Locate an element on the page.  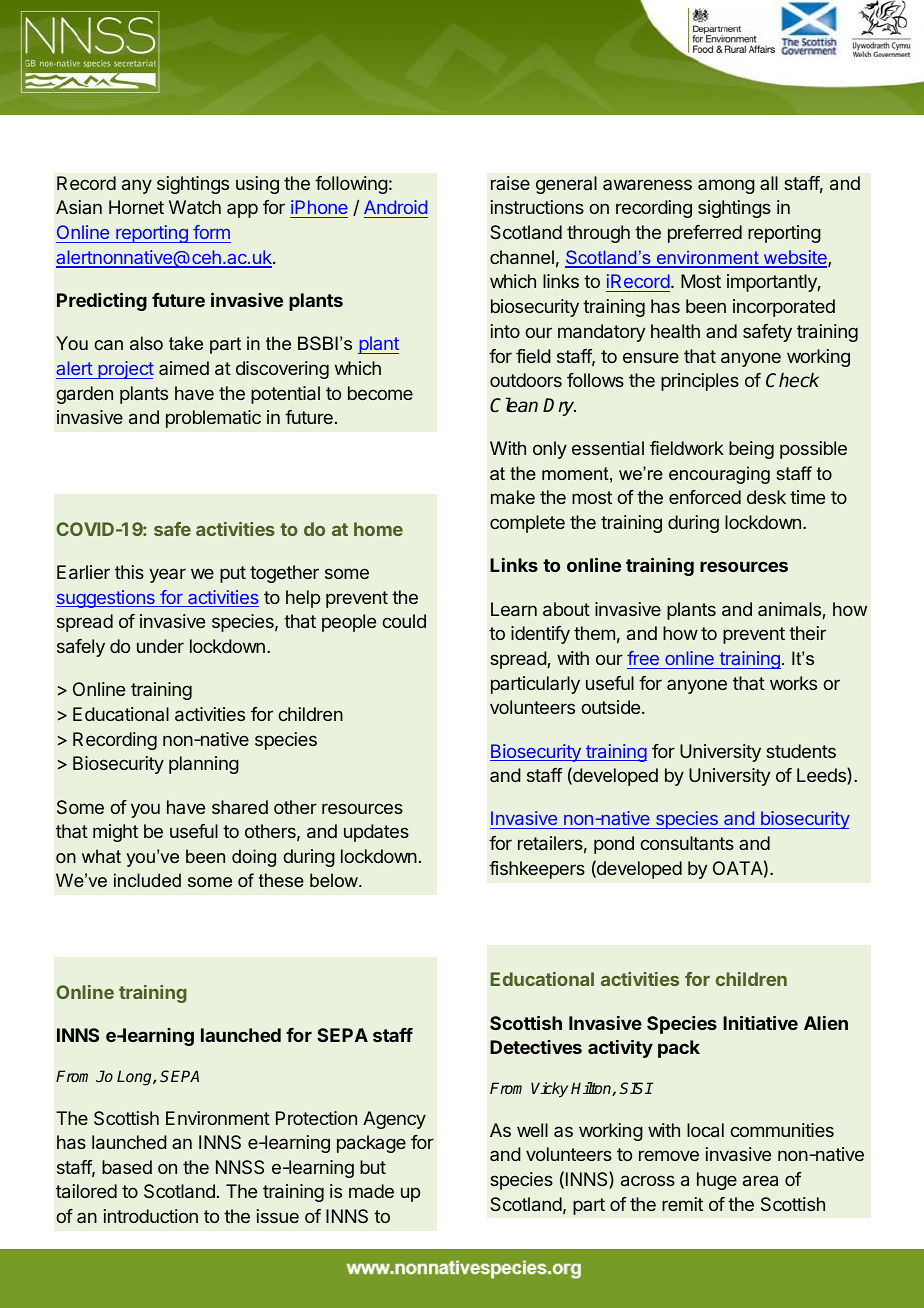
below is located at coordinates (335, 880).
